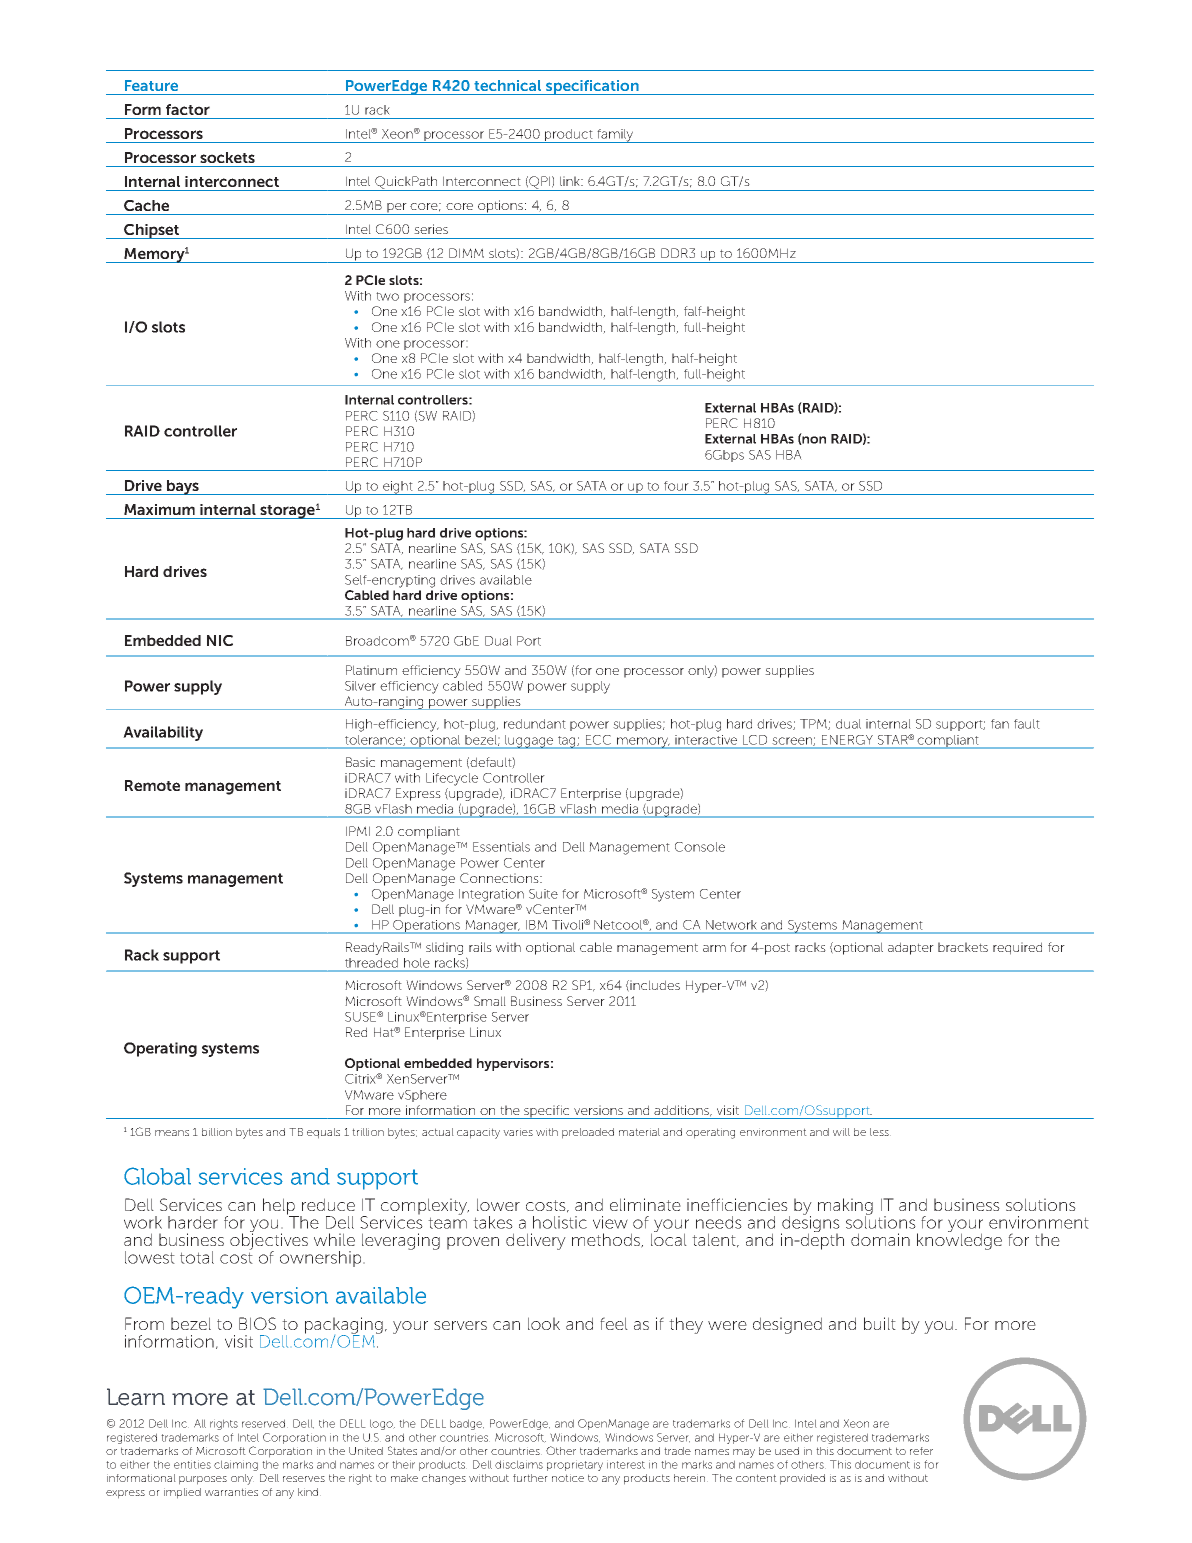 The height and width of the screenshot is (1543, 1192). I want to click on preloaded, so click(588, 1133).
